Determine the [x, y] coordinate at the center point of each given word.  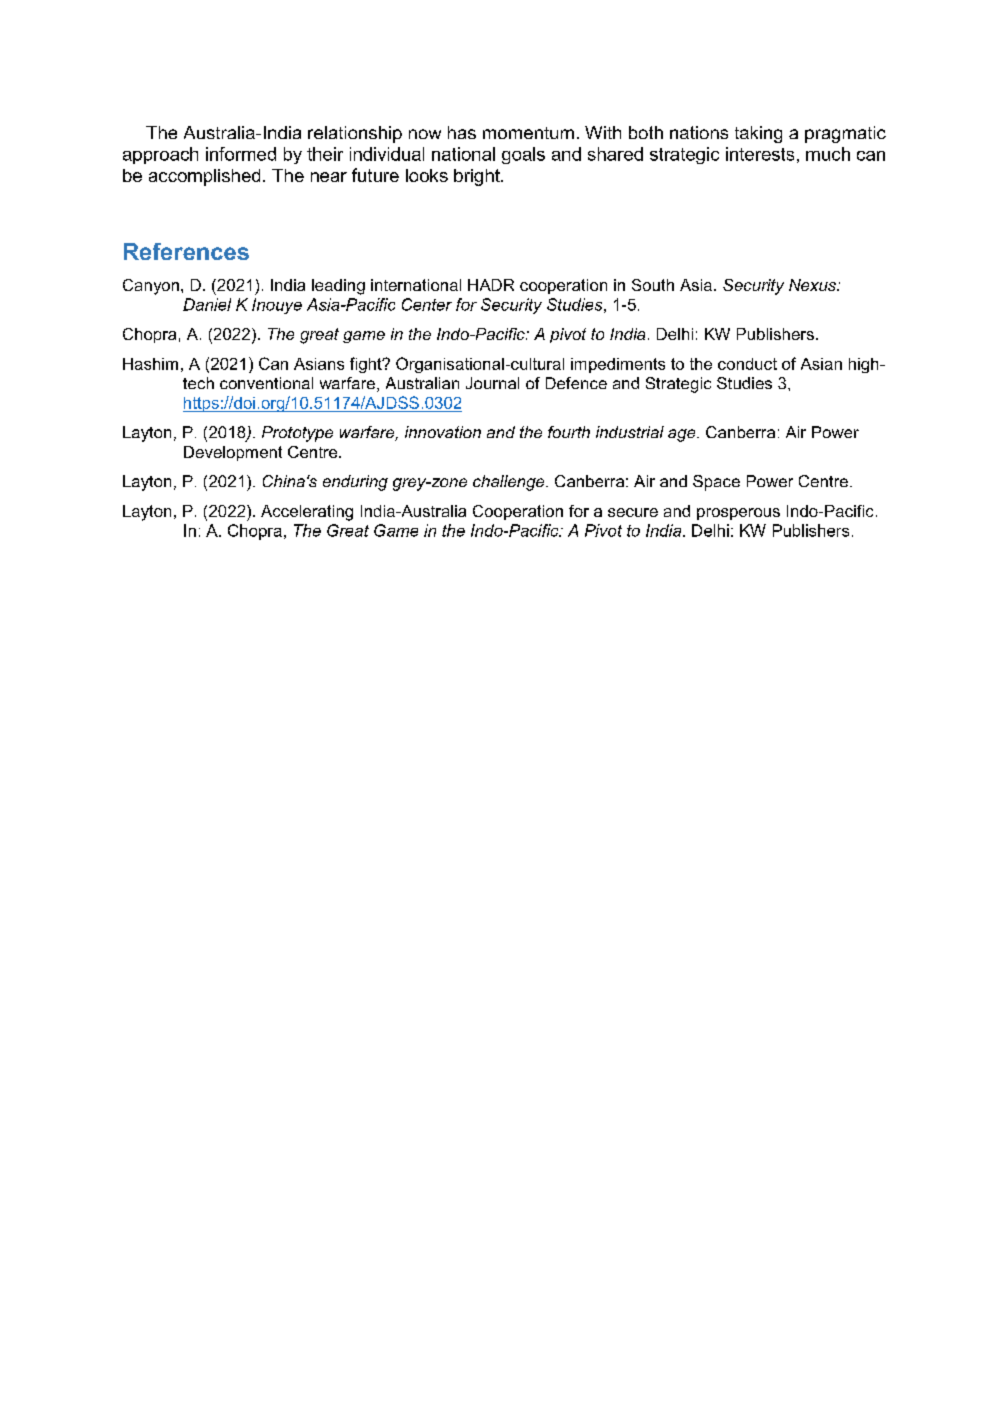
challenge [510, 483]
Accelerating [307, 513]
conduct [747, 364]
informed [241, 154]
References [186, 251]
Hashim [150, 364]
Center [427, 304]
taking [758, 134]
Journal [492, 383]
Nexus [813, 285]
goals [523, 155]
